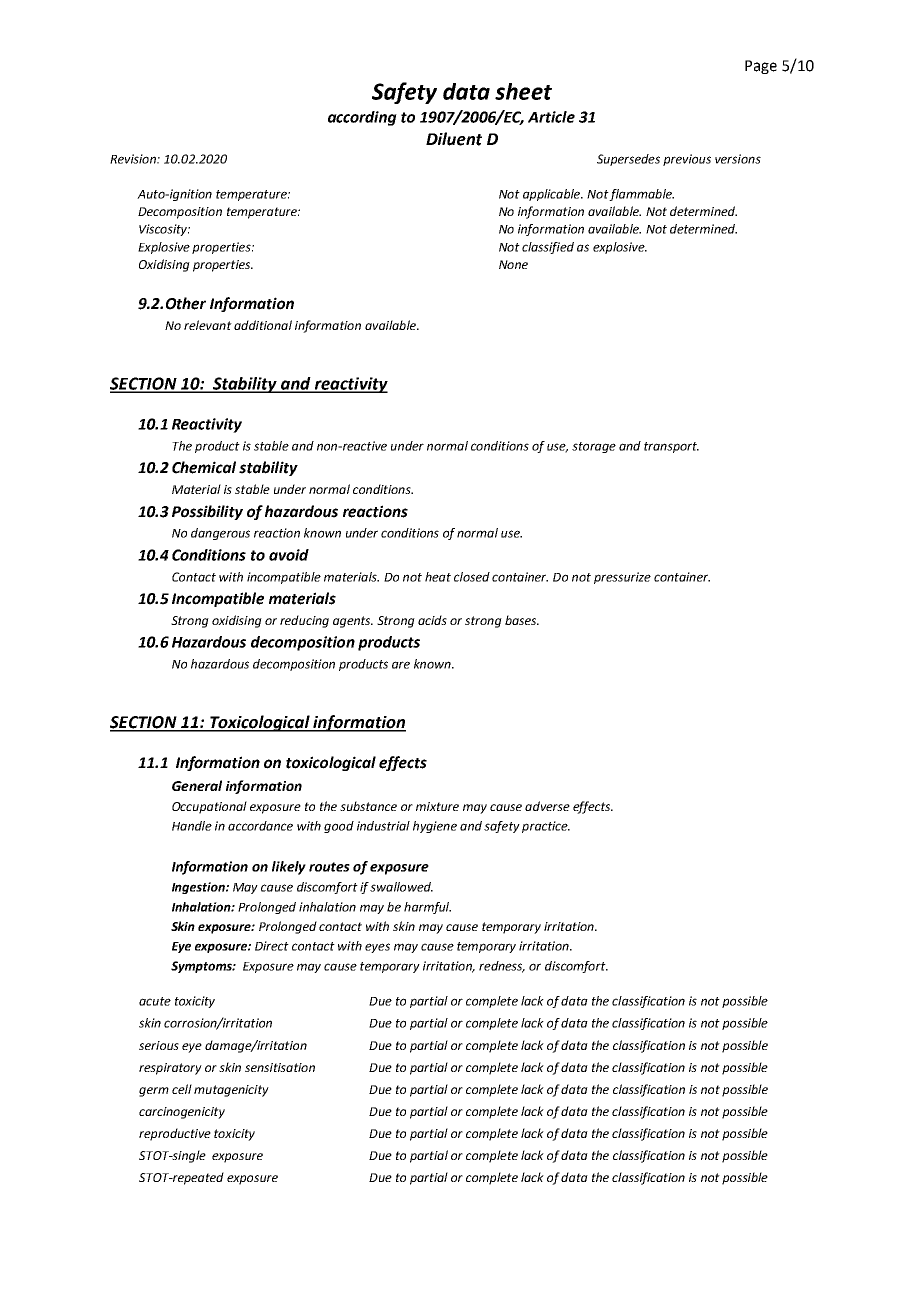 This document has width=924, height=1308. Describe the element at coordinates (170, 1069) in the document. I see `respiratory` at that location.
